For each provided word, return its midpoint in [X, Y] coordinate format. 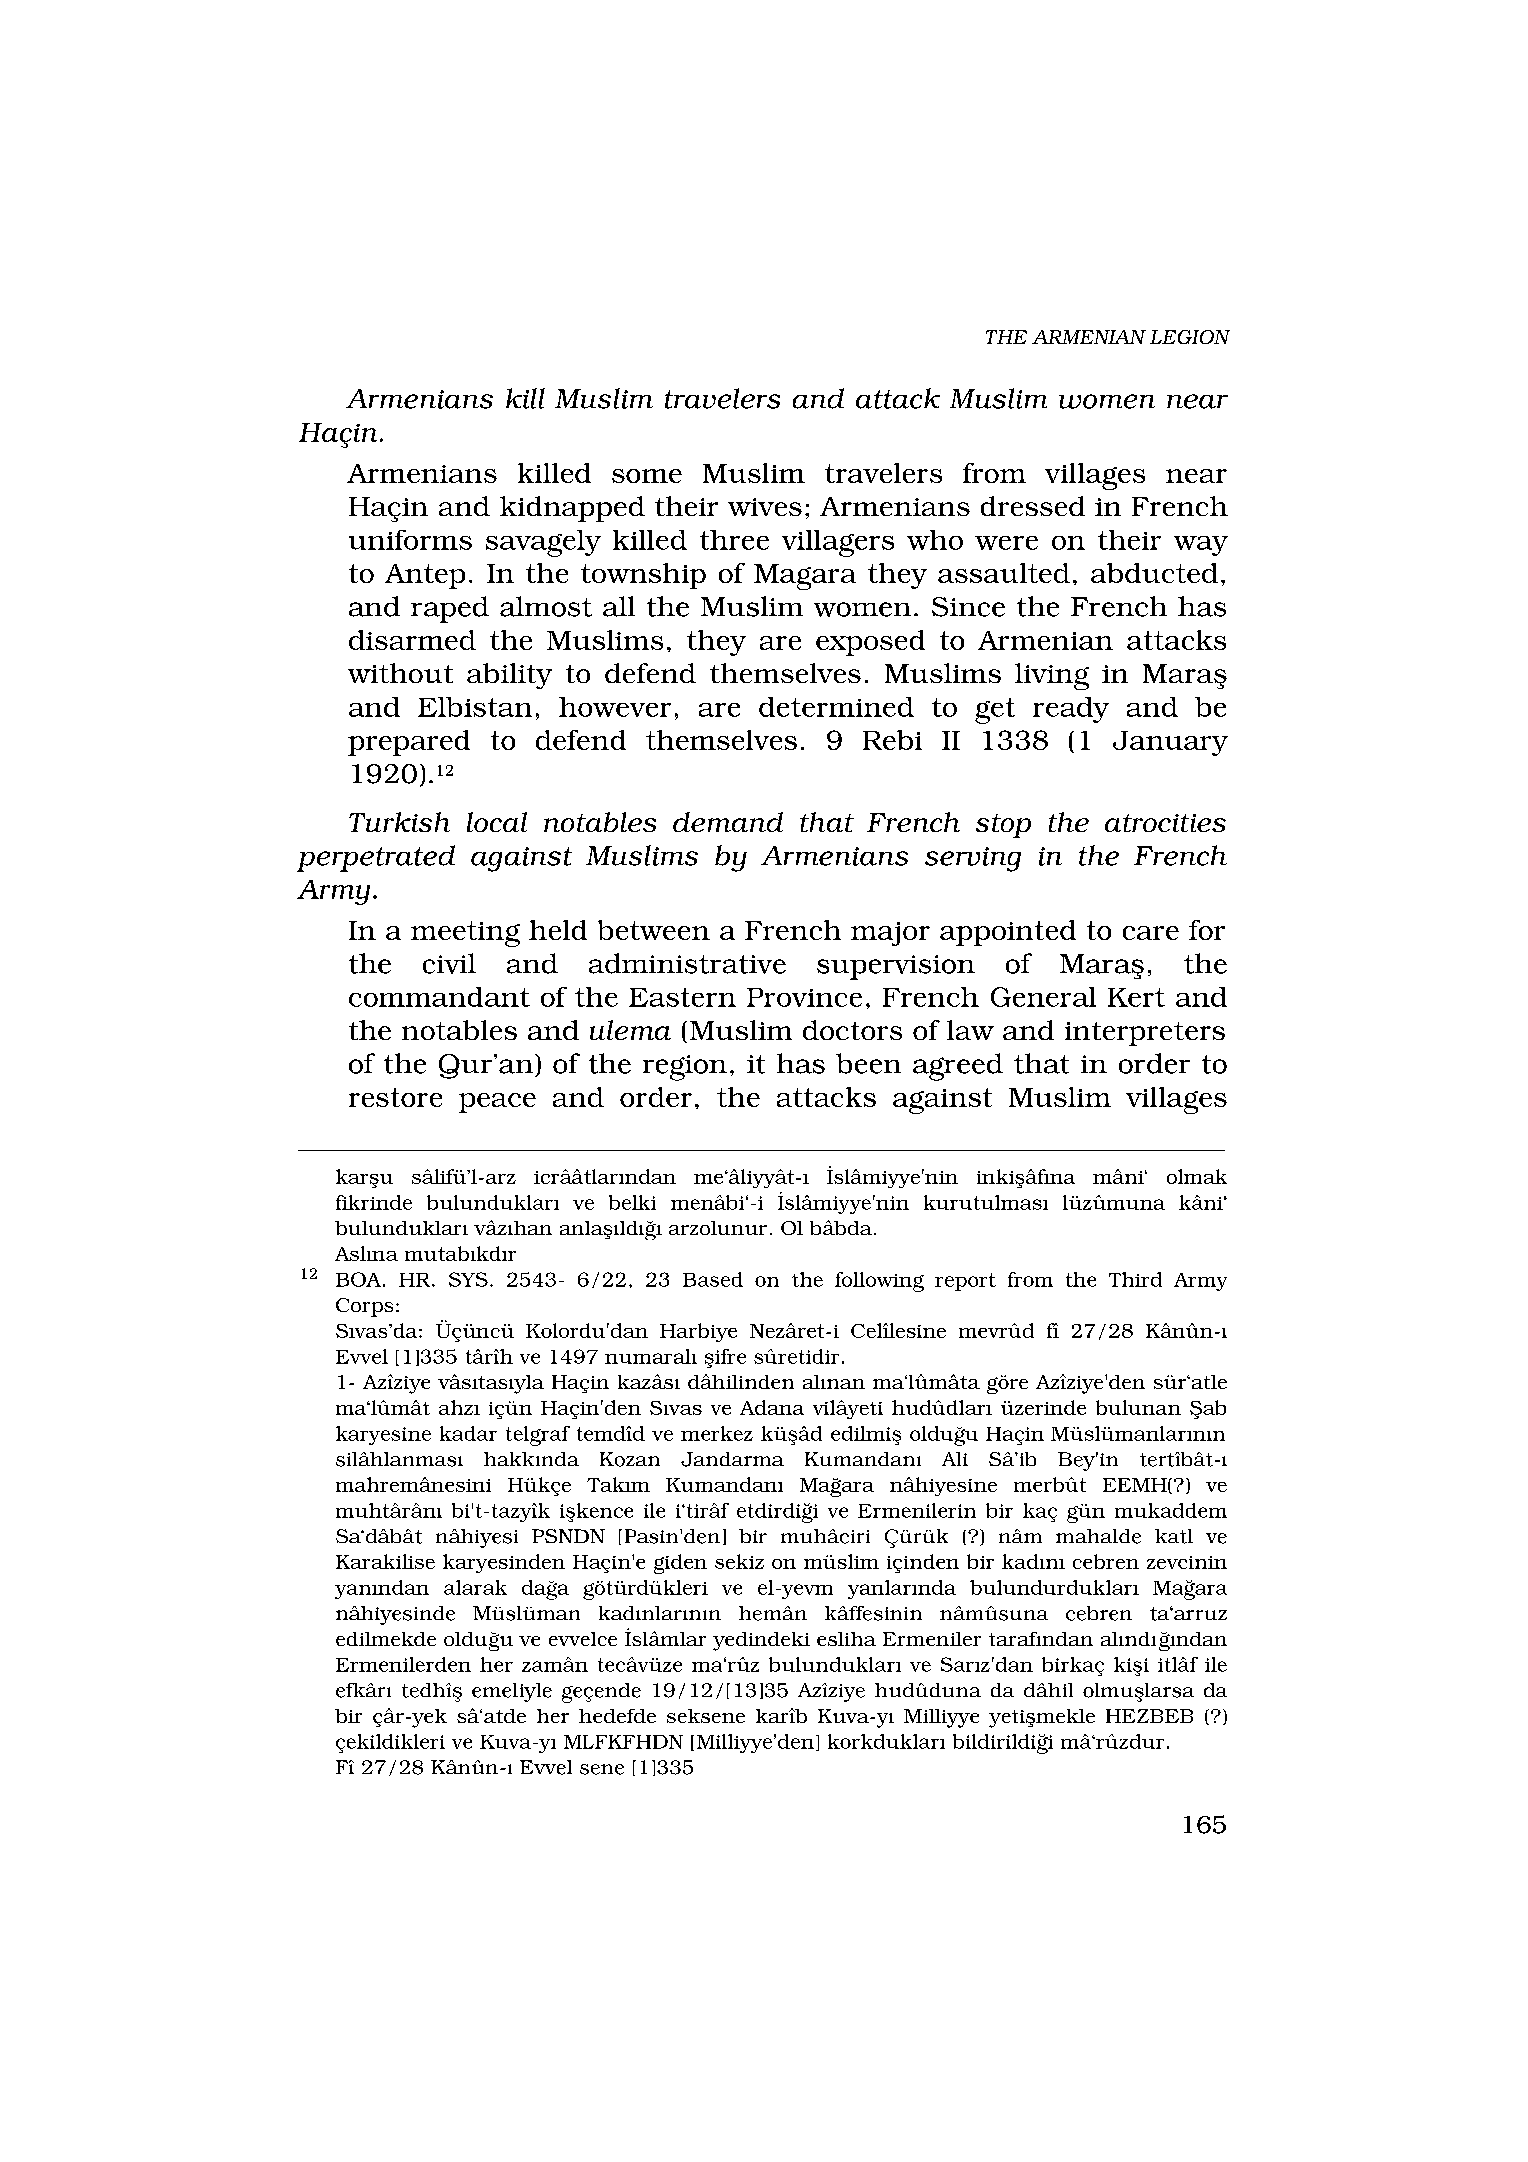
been [868, 1063]
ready [1071, 710]
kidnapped [572, 509]
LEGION [1190, 337]
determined [836, 707]
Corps [364, 1307]
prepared [409, 743]
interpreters [1145, 1034]
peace [497, 1103]
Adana [772, 1407]
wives [765, 507]
